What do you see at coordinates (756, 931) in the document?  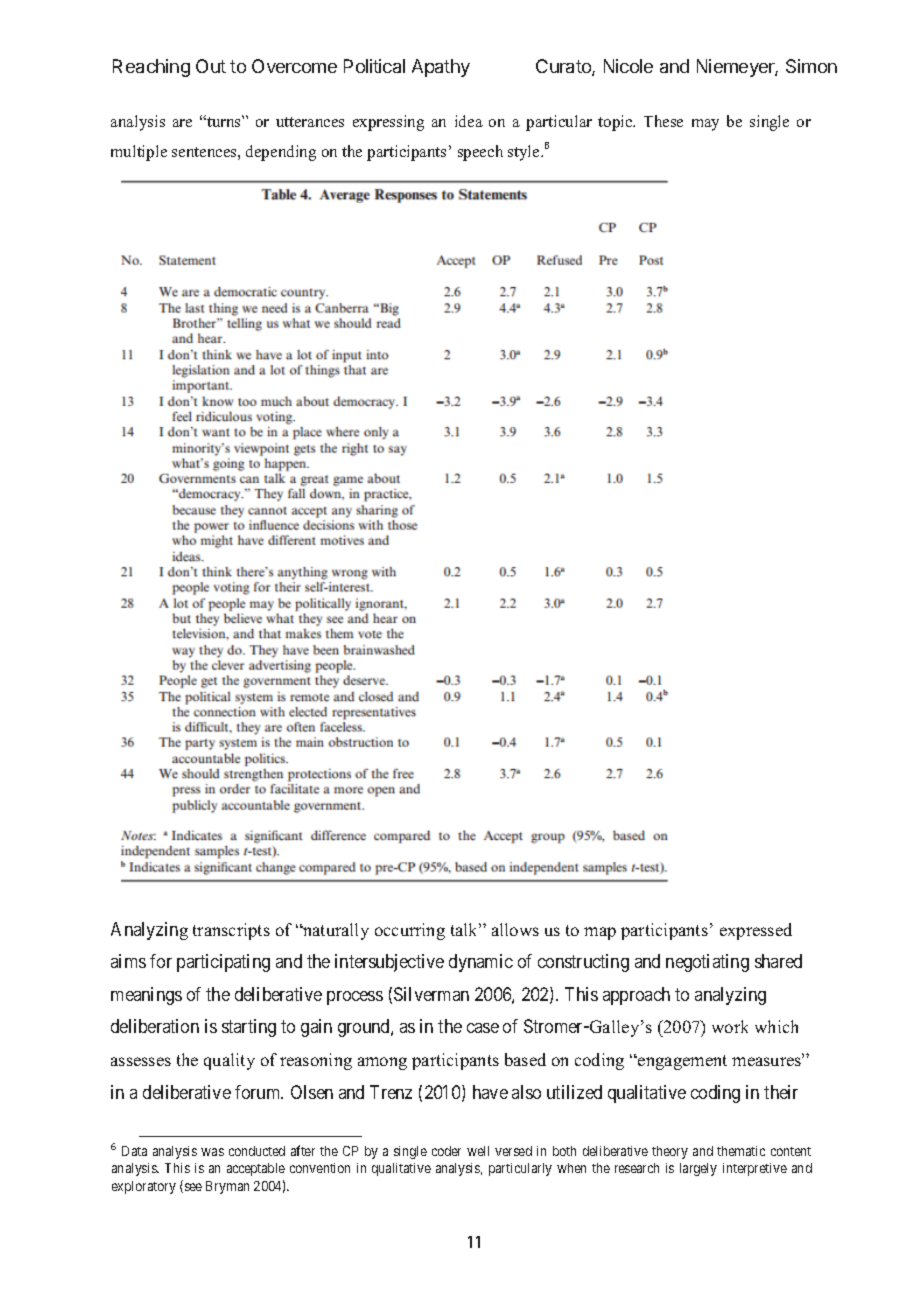 I see `expressed` at bounding box center [756, 931].
